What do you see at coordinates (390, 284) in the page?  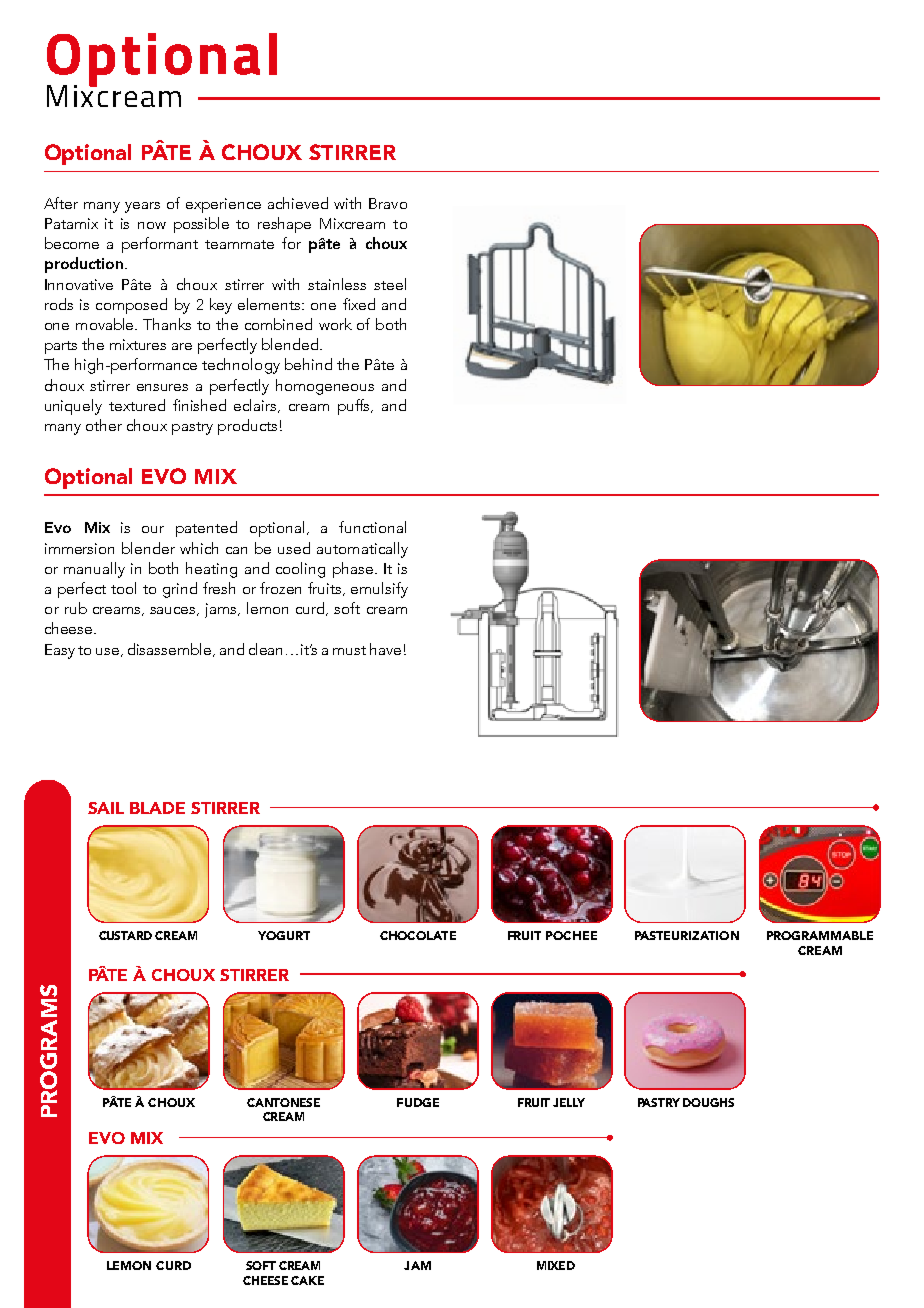 I see `steel` at bounding box center [390, 284].
